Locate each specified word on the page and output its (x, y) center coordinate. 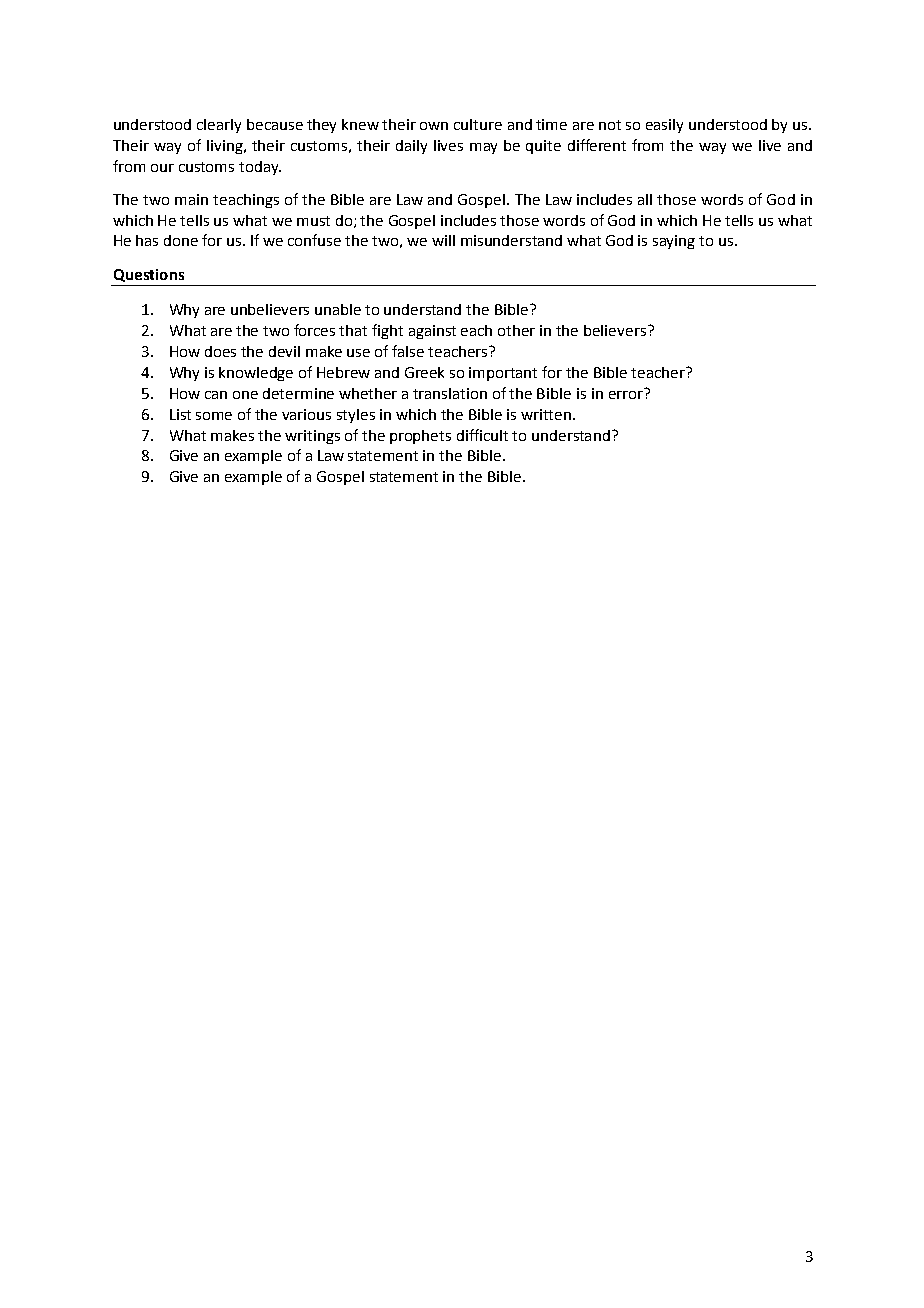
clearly (219, 126)
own (434, 126)
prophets (420, 437)
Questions (149, 275)
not (610, 125)
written (547, 414)
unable (338, 309)
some (214, 416)
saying (674, 242)
